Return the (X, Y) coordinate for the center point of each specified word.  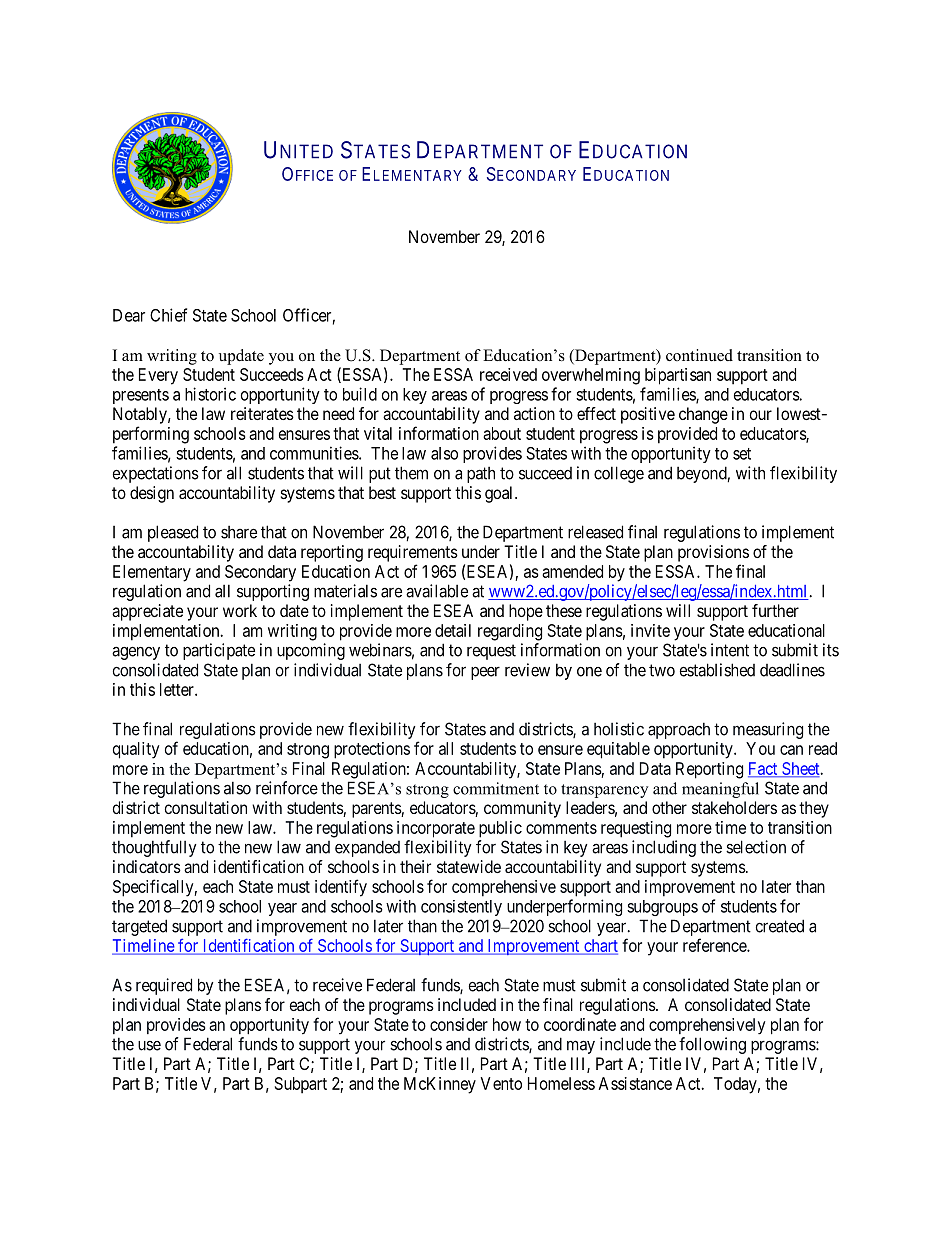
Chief (168, 315)
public (500, 829)
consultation (206, 807)
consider (459, 1024)
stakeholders (734, 807)
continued (699, 355)
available (437, 591)
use (149, 1046)
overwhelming (591, 376)
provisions (713, 553)
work (240, 610)
